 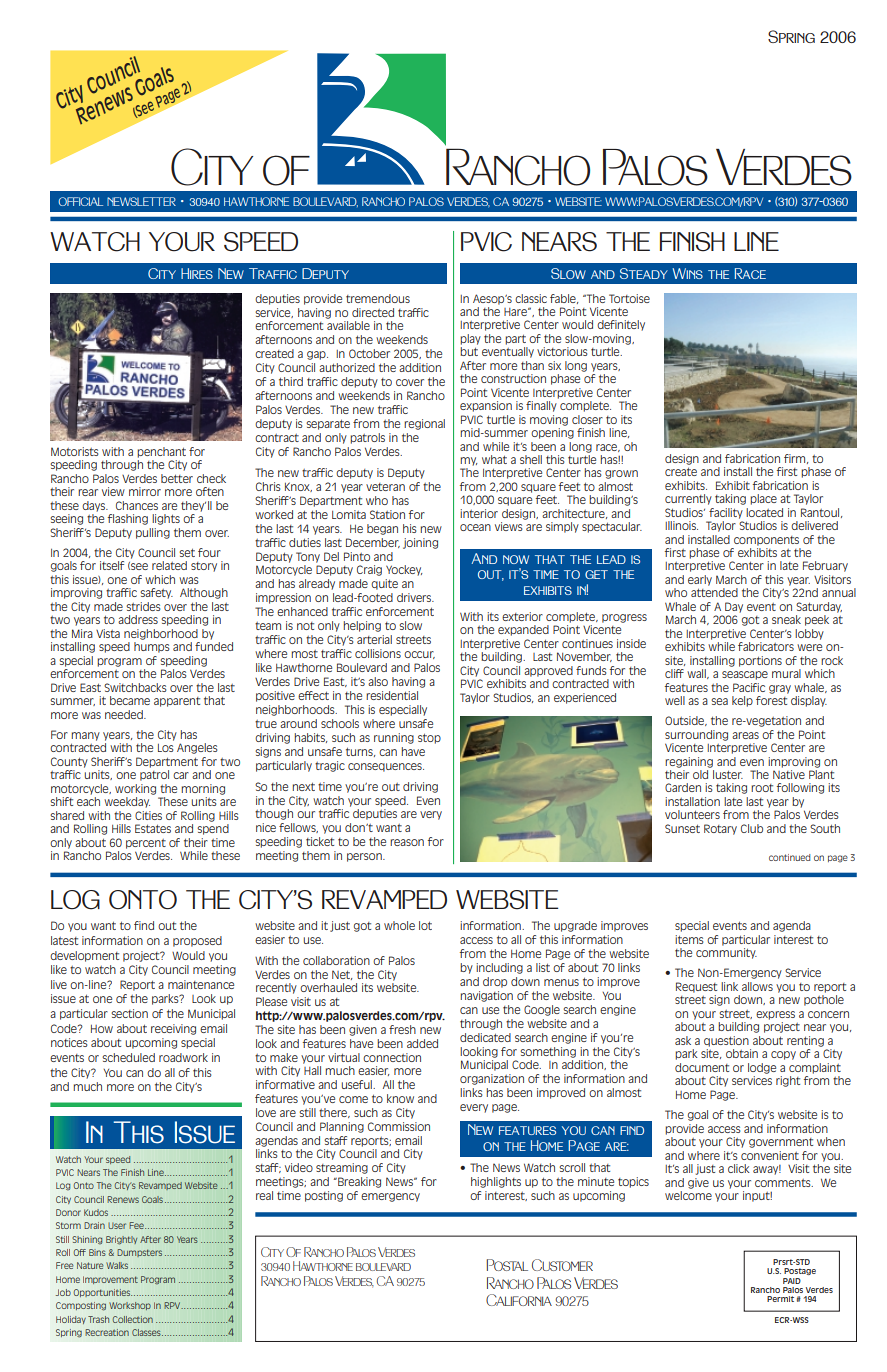 What do you see at coordinates (419, 655) in the image?
I see `occur` at bounding box center [419, 655].
